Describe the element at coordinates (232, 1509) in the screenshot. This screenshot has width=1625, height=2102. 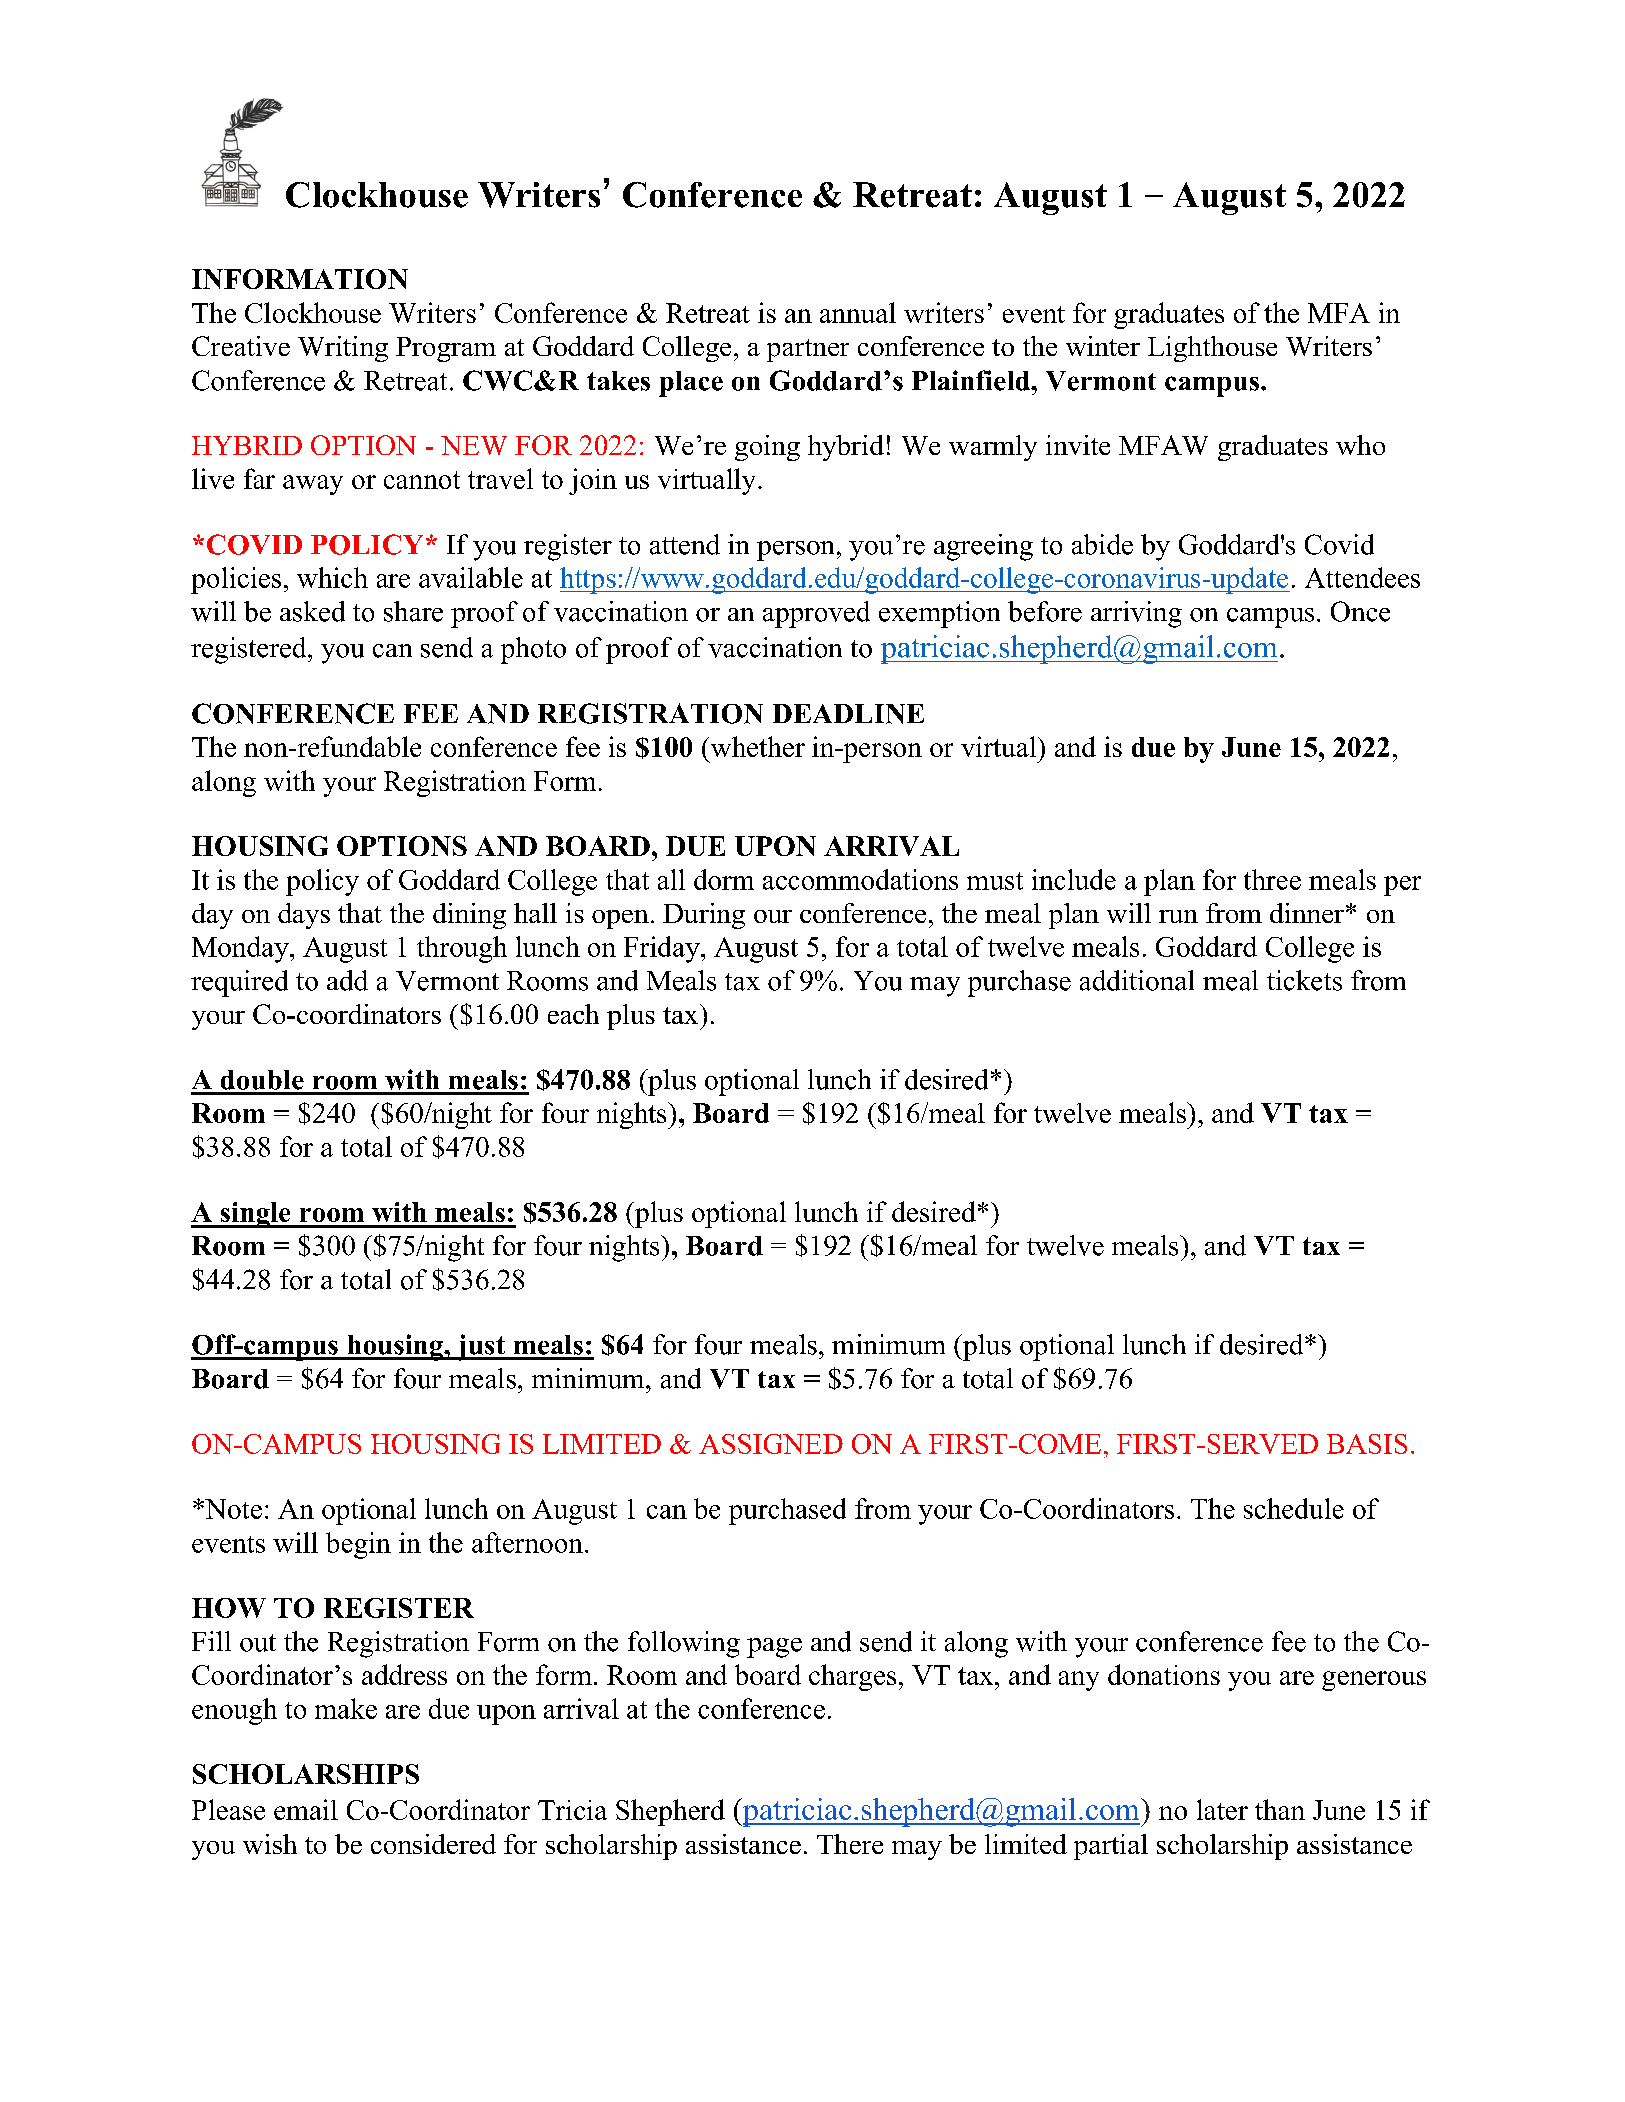
I see `Note` at that location.
